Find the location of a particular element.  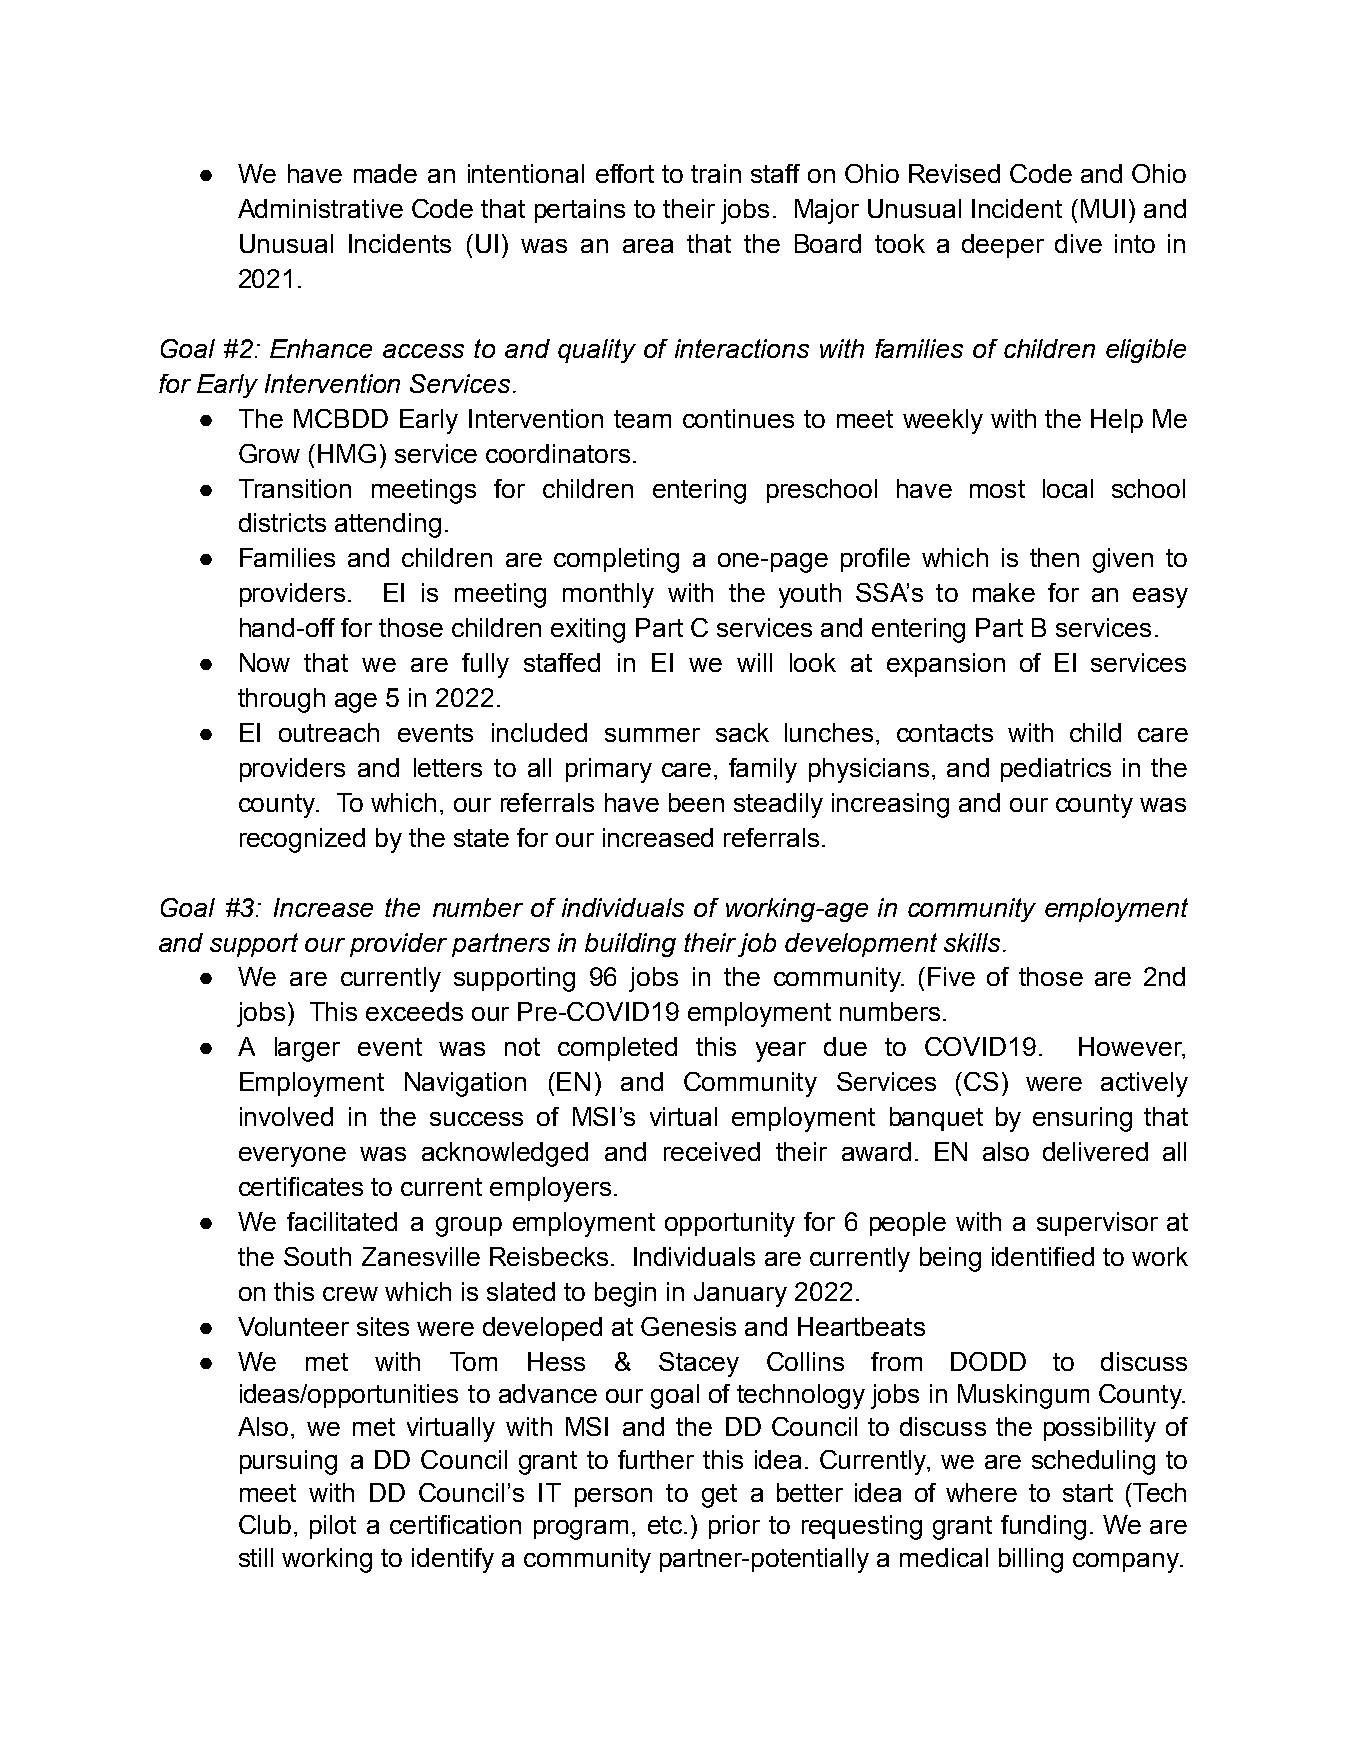

Administrative is located at coordinates (320, 208).
